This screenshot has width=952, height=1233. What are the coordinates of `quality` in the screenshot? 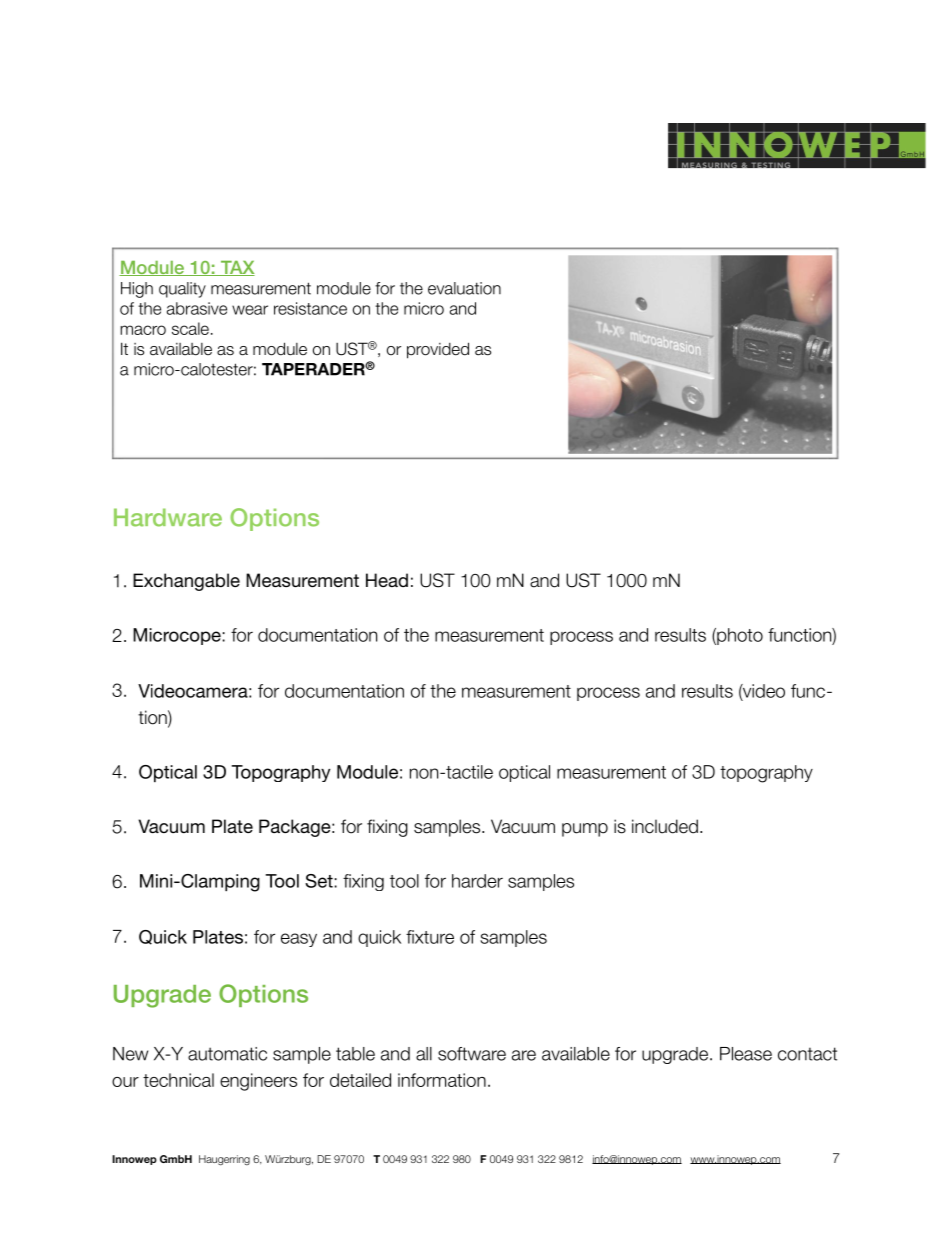 It's located at (182, 290).
